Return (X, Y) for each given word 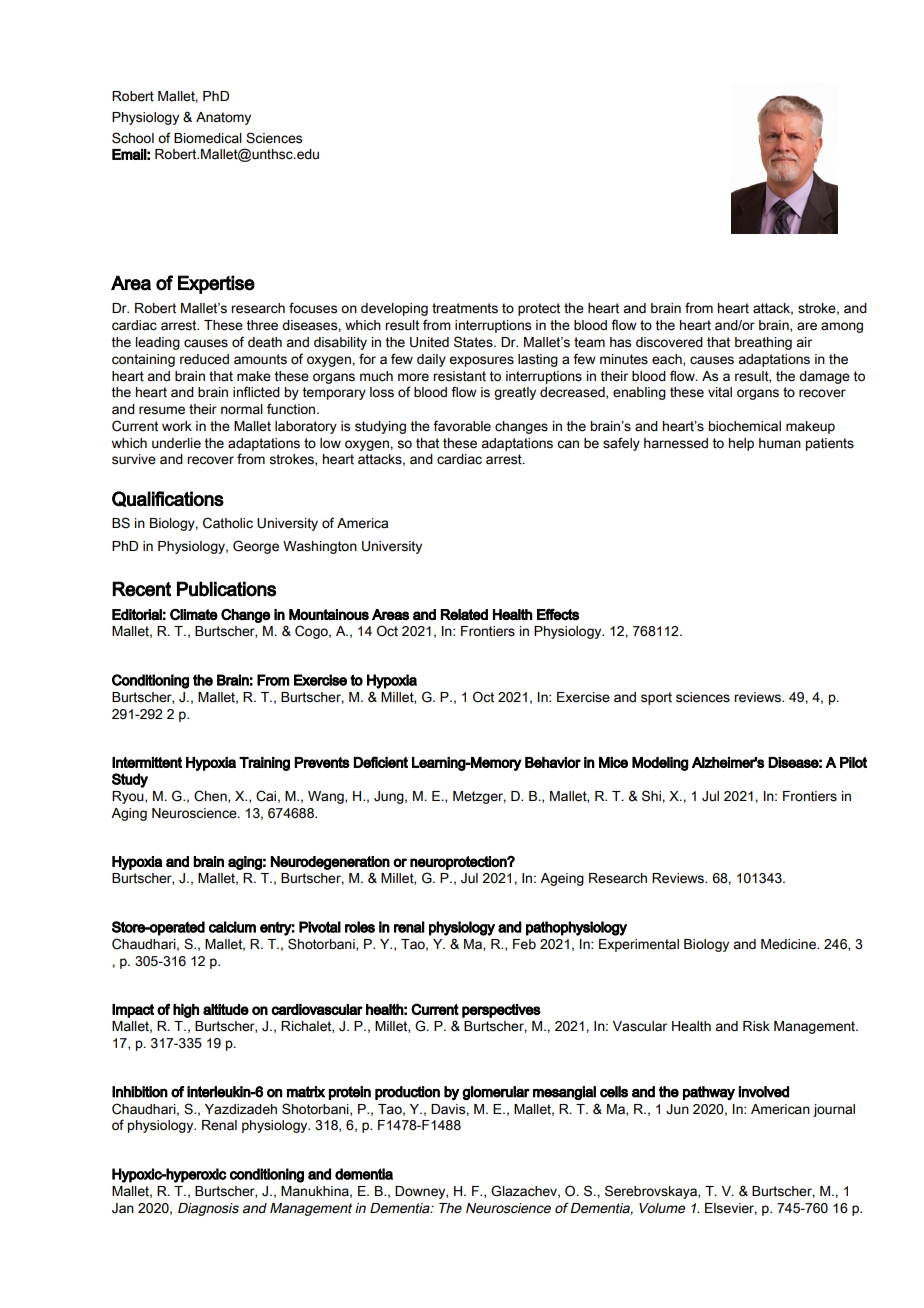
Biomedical (208, 138)
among (842, 327)
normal (242, 409)
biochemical (745, 426)
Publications (226, 589)
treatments (465, 308)
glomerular (496, 1093)
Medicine (789, 944)
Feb (524, 944)
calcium (232, 927)
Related (464, 614)
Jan (123, 1208)
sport (656, 698)
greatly (515, 393)
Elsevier (731, 1209)
